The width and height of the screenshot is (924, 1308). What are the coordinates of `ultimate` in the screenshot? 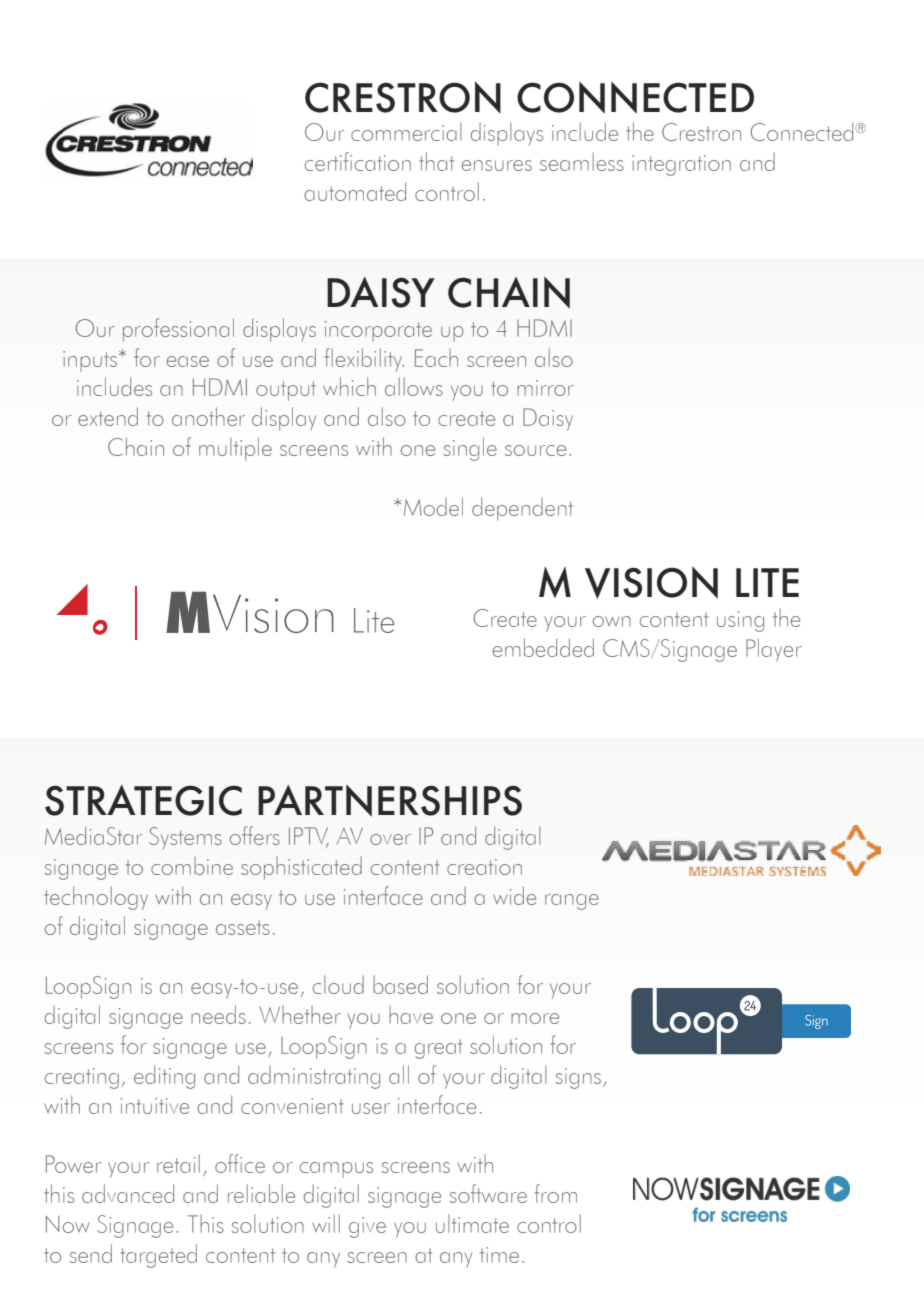 It's located at (472, 1223).
